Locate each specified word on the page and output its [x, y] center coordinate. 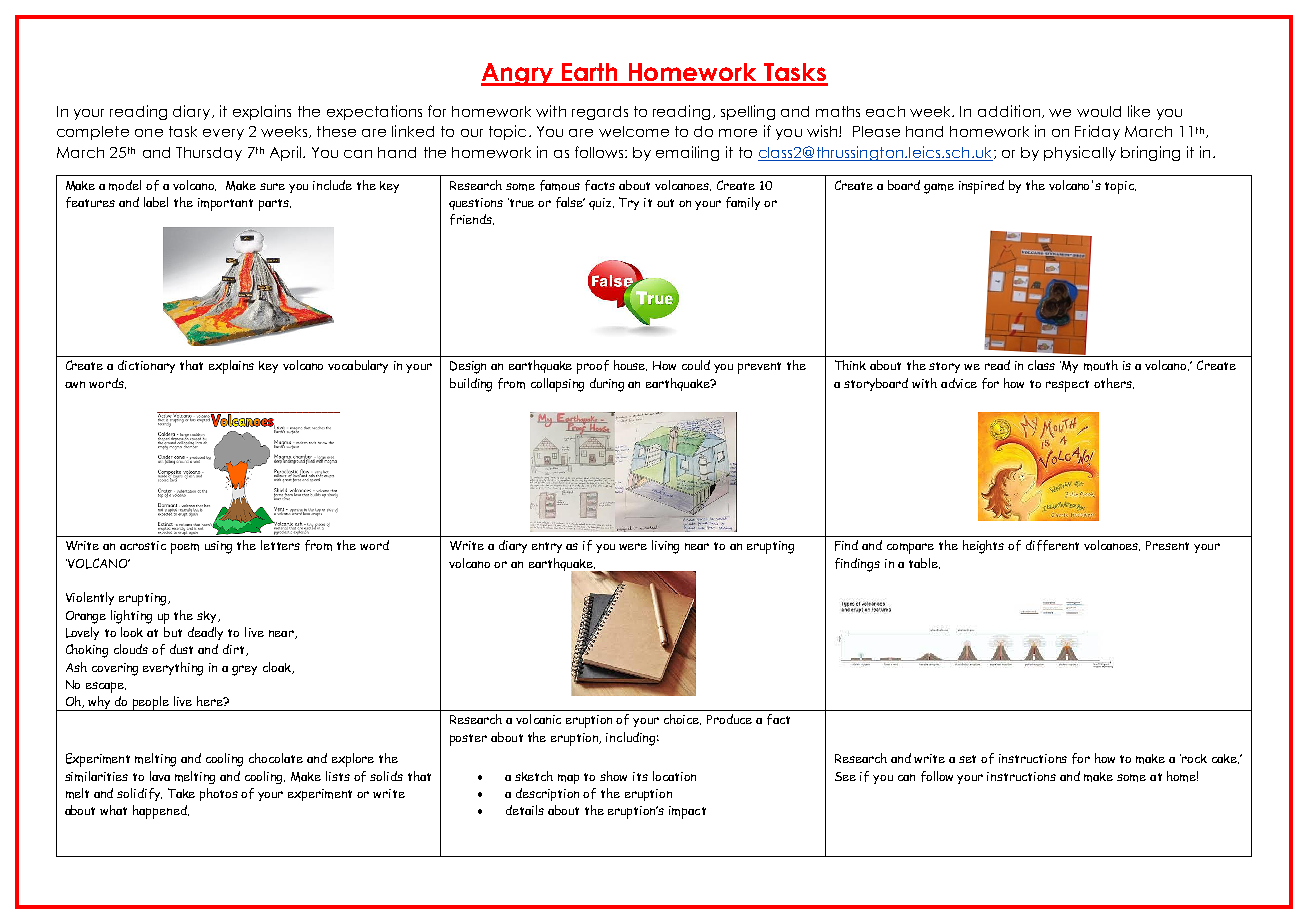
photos [219, 794]
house [630, 365]
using [218, 547]
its [640, 776]
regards [600, 113]
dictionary [146, 366]
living [665, 547]
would [1099, 111]
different [1052, 545]
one [149, 133]
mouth [1101, 365]
